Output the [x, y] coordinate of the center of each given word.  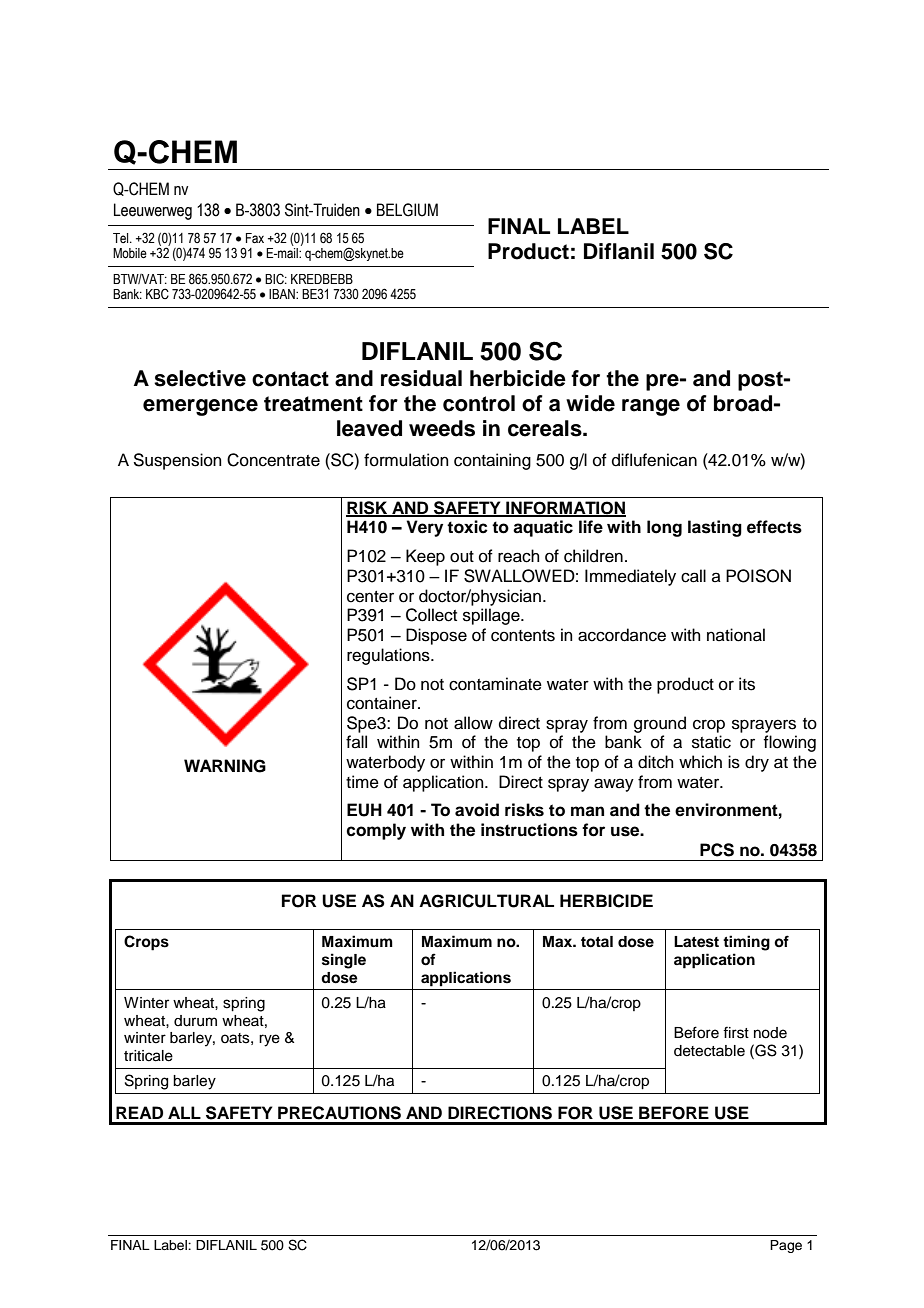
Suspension [177, 461]
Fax [255, 238]
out [462, 557]
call [693, 576]
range [651, 407]
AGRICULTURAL [486, 901]
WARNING [225, 766]
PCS [717, 850]
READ [139, 1112]
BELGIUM [407, 210]
